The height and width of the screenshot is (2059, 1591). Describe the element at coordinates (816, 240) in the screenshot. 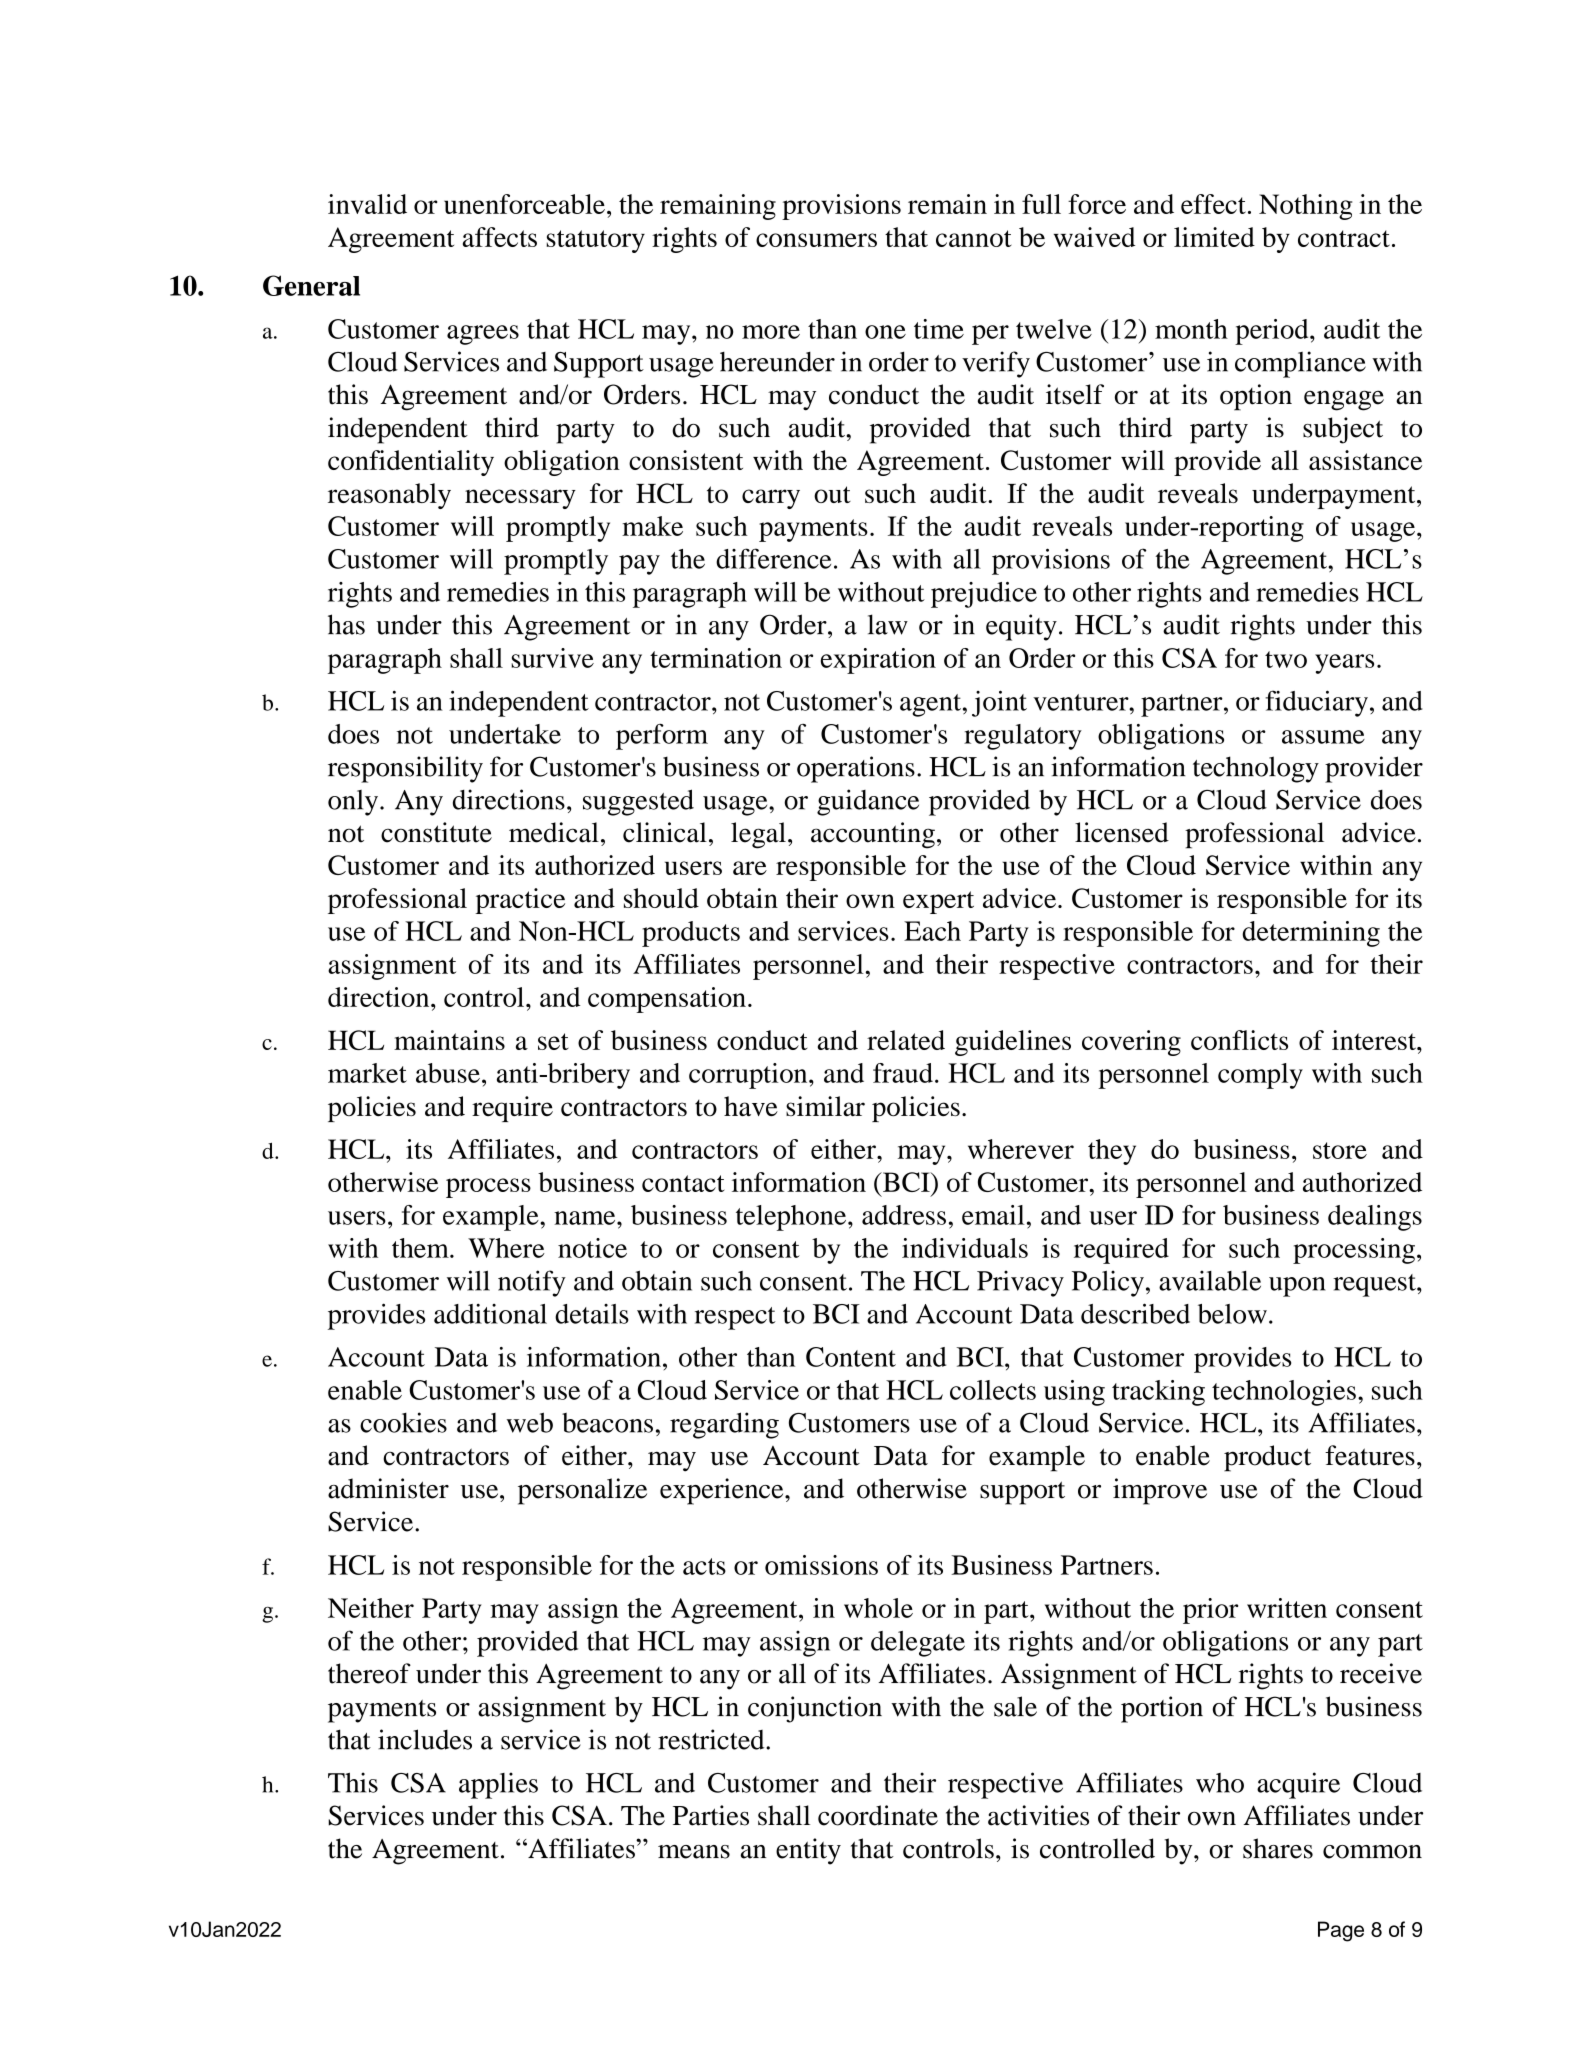

I see `consumers` at that location.
